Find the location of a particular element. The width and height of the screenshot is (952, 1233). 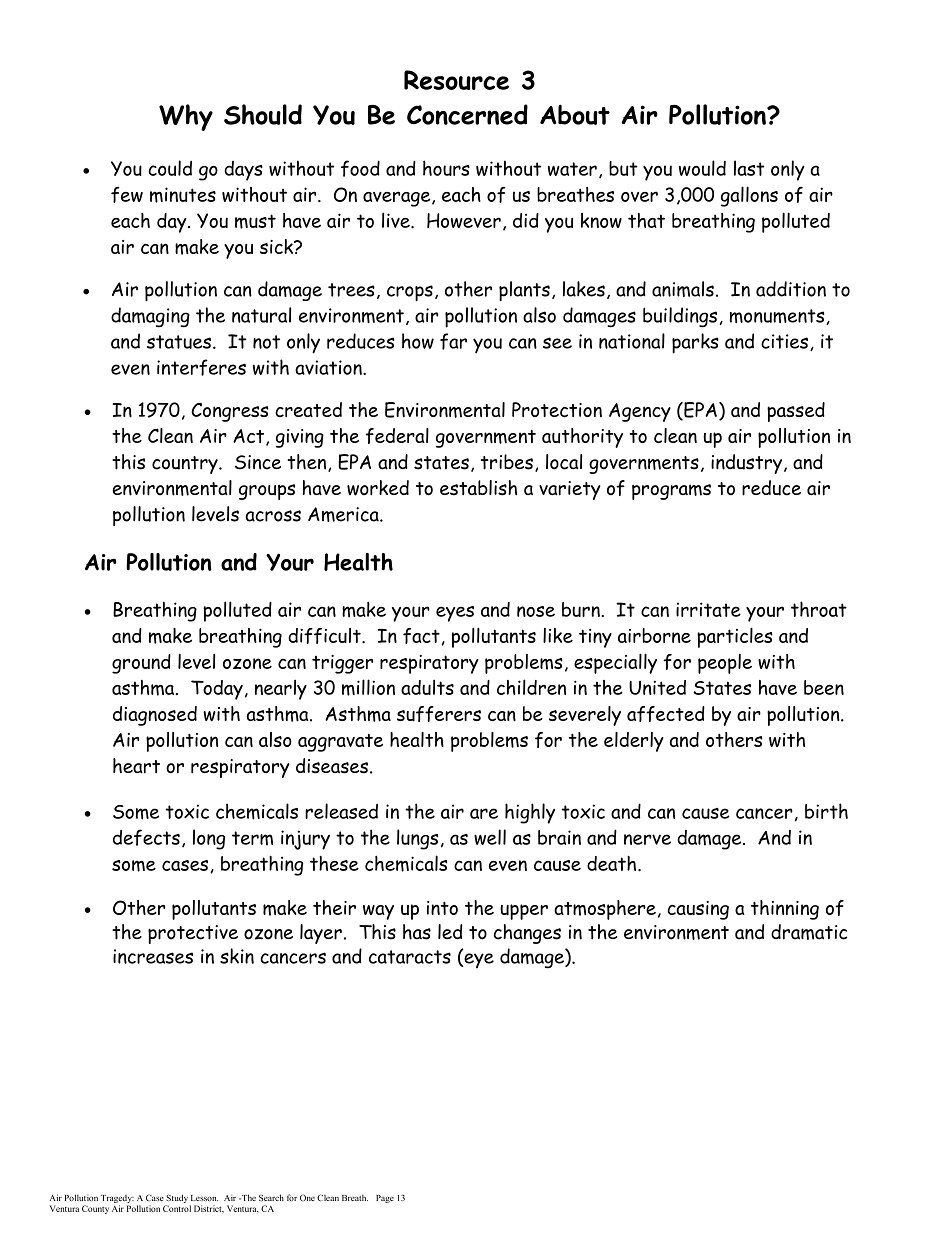

Concerned is located at coordinates (467, 114).
